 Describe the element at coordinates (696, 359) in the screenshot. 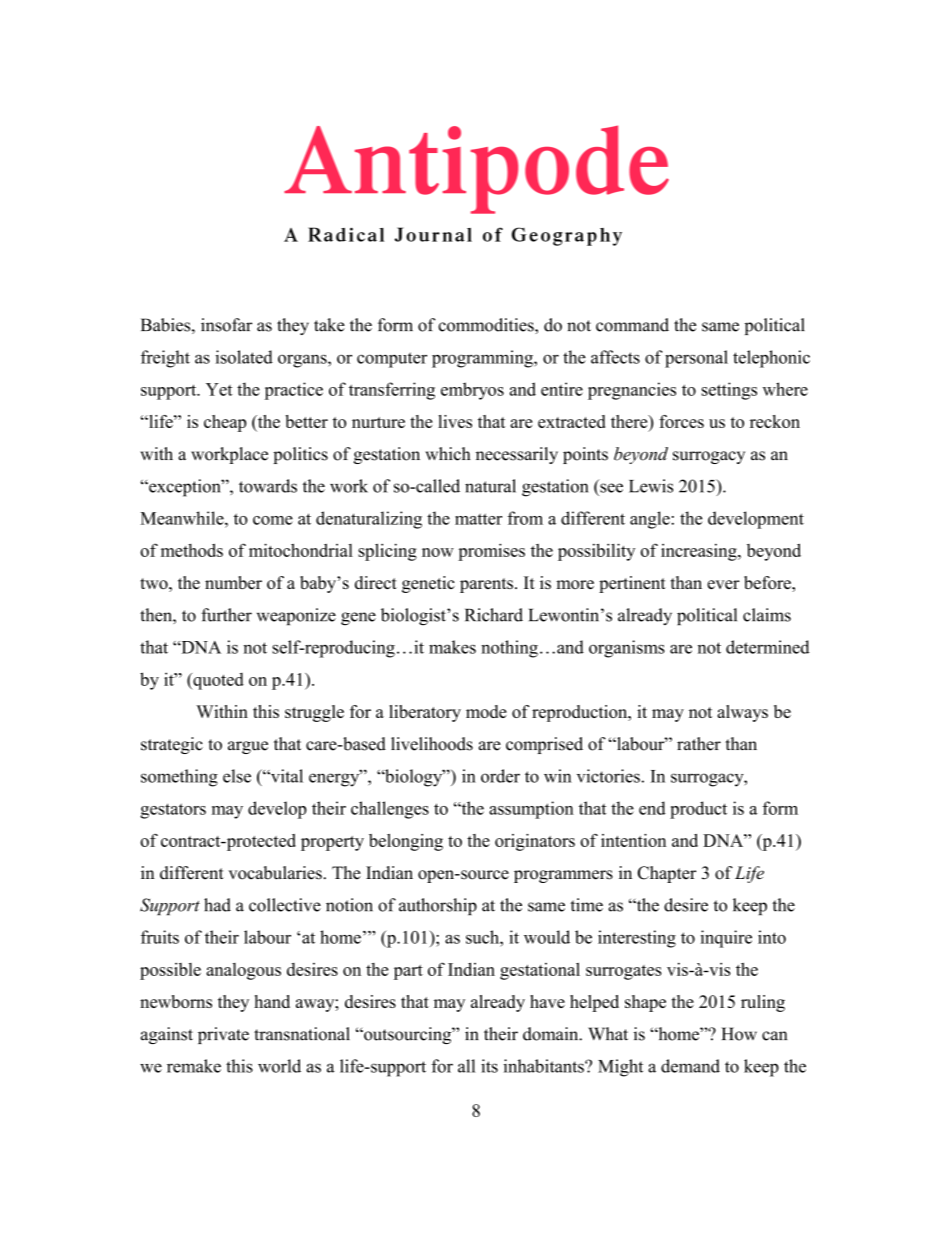

I see `personal` at that location.
